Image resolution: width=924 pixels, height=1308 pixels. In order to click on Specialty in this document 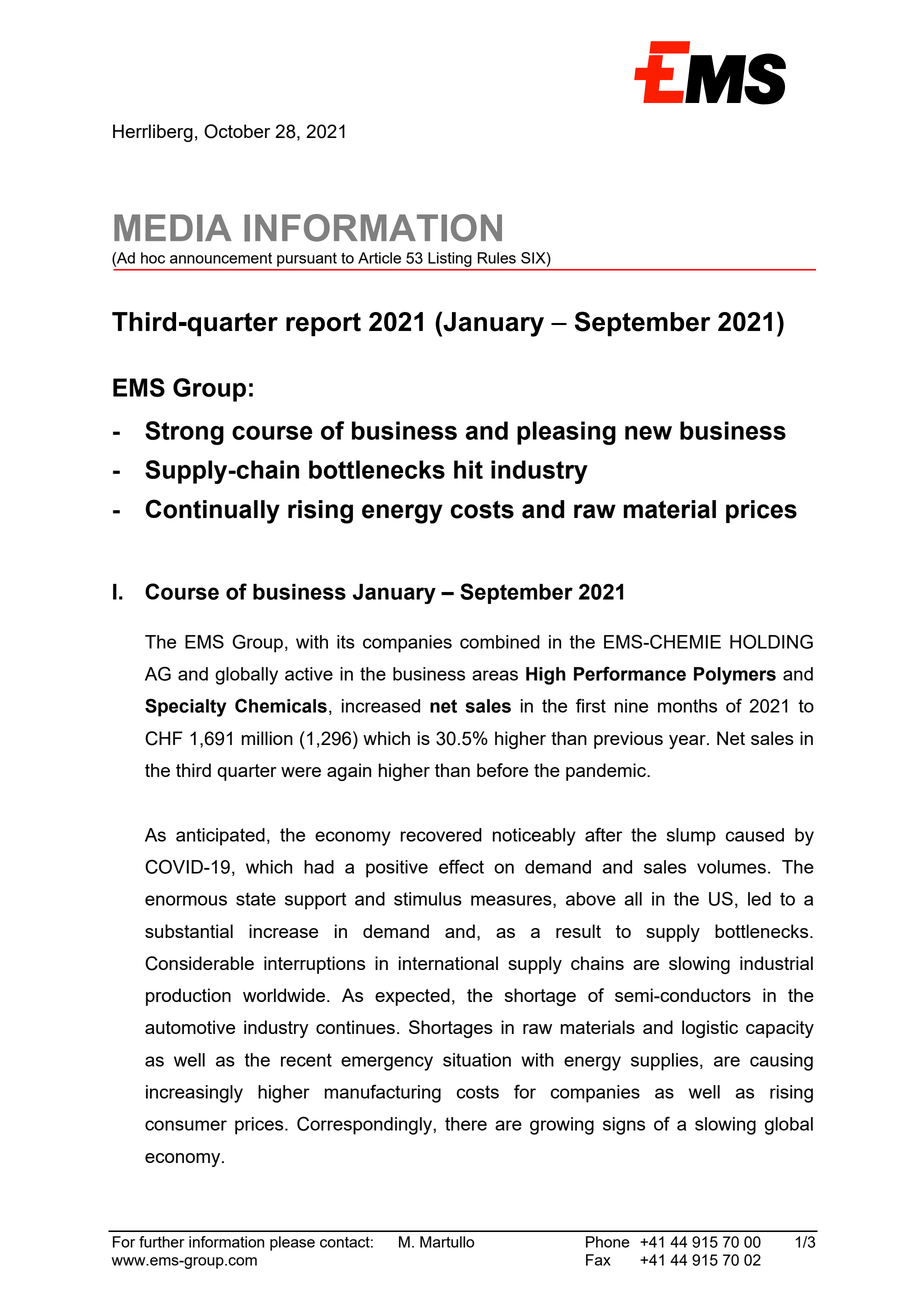, I will do `click(185, 707)`.
